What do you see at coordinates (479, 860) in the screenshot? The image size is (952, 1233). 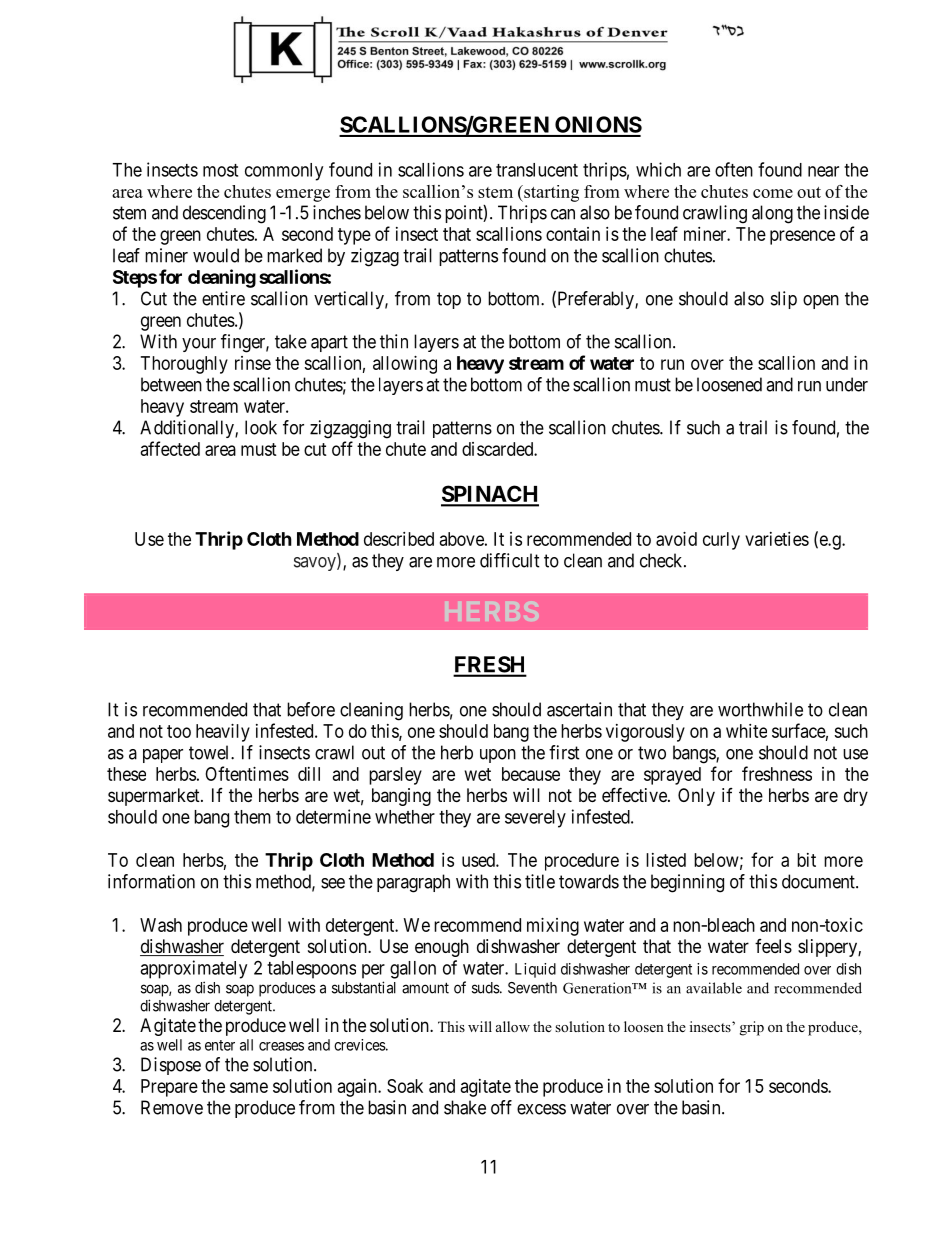 I see `used` at bounding box center [479, 860].
